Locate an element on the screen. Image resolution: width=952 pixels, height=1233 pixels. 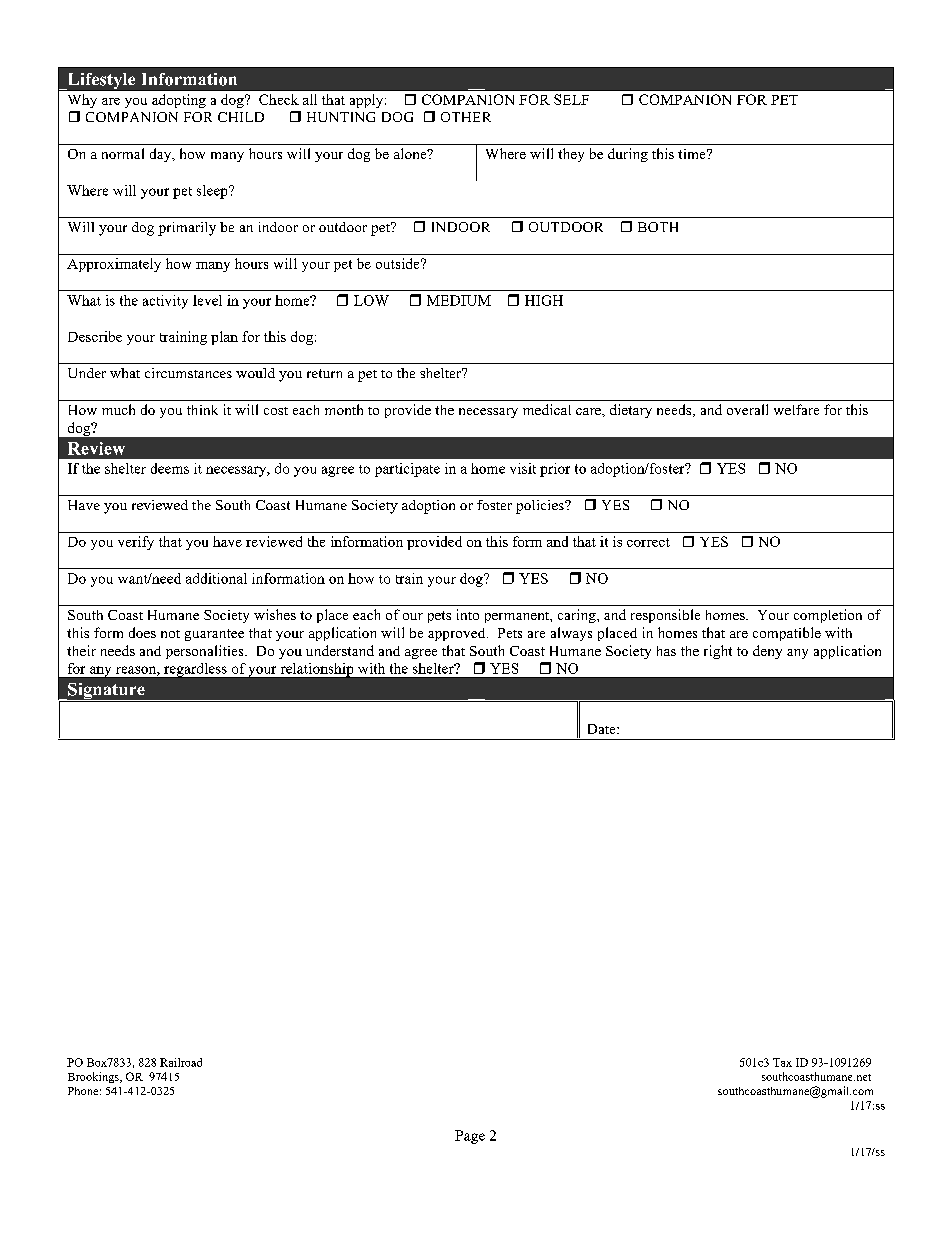
Tax is located at coordinates (782, 1062).
